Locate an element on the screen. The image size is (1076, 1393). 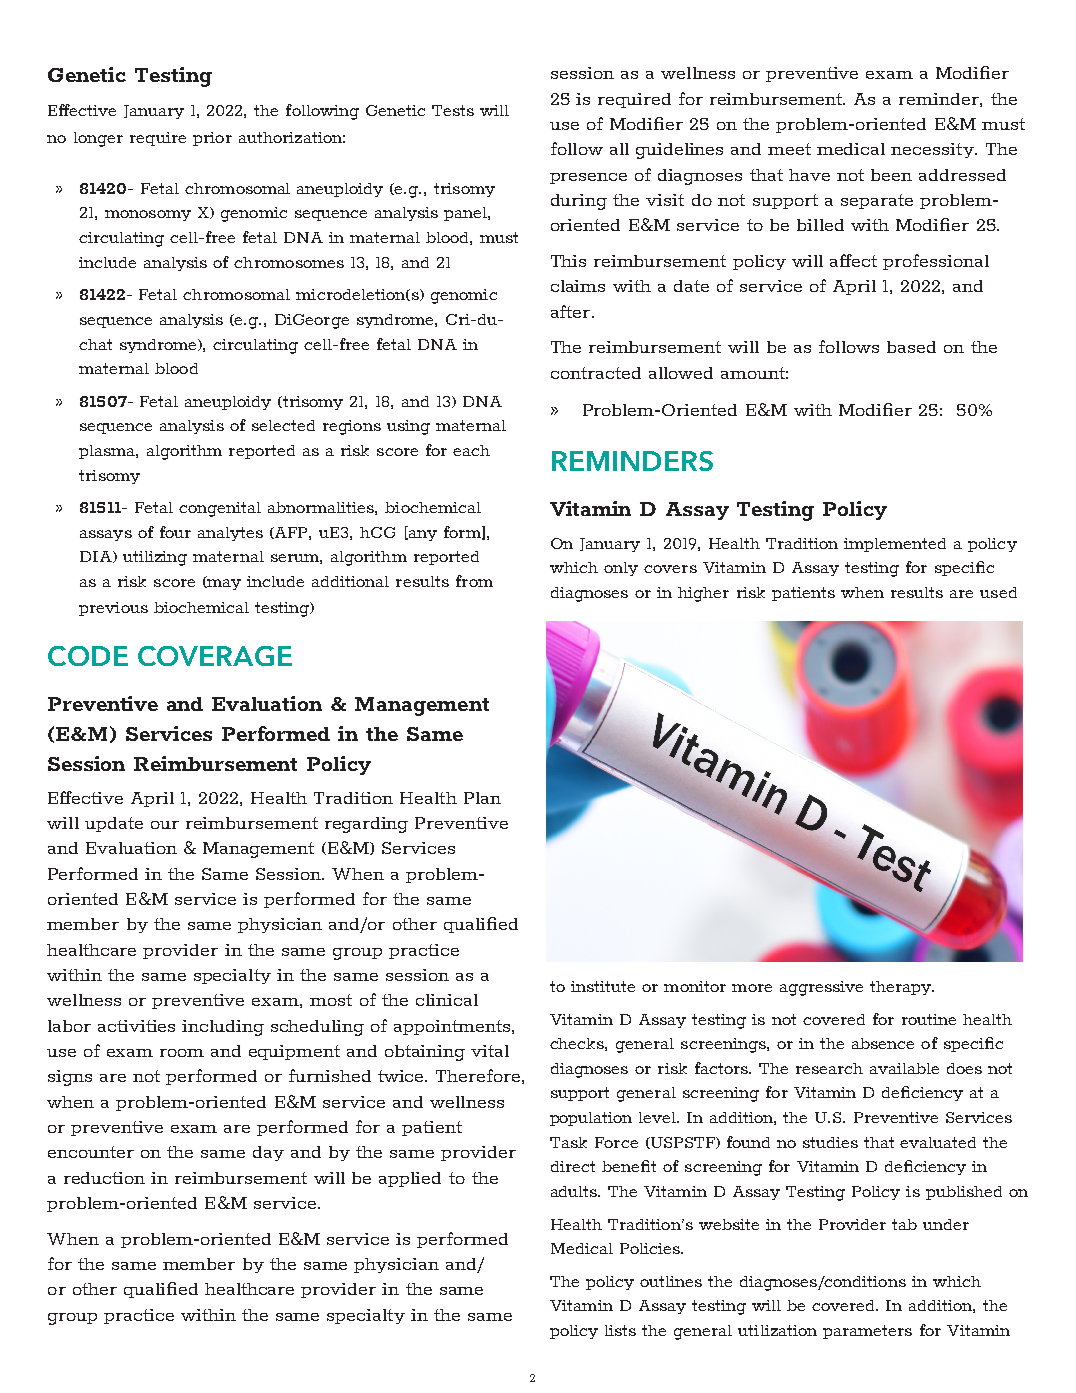
Plan is located at coordinates (482, 798).
